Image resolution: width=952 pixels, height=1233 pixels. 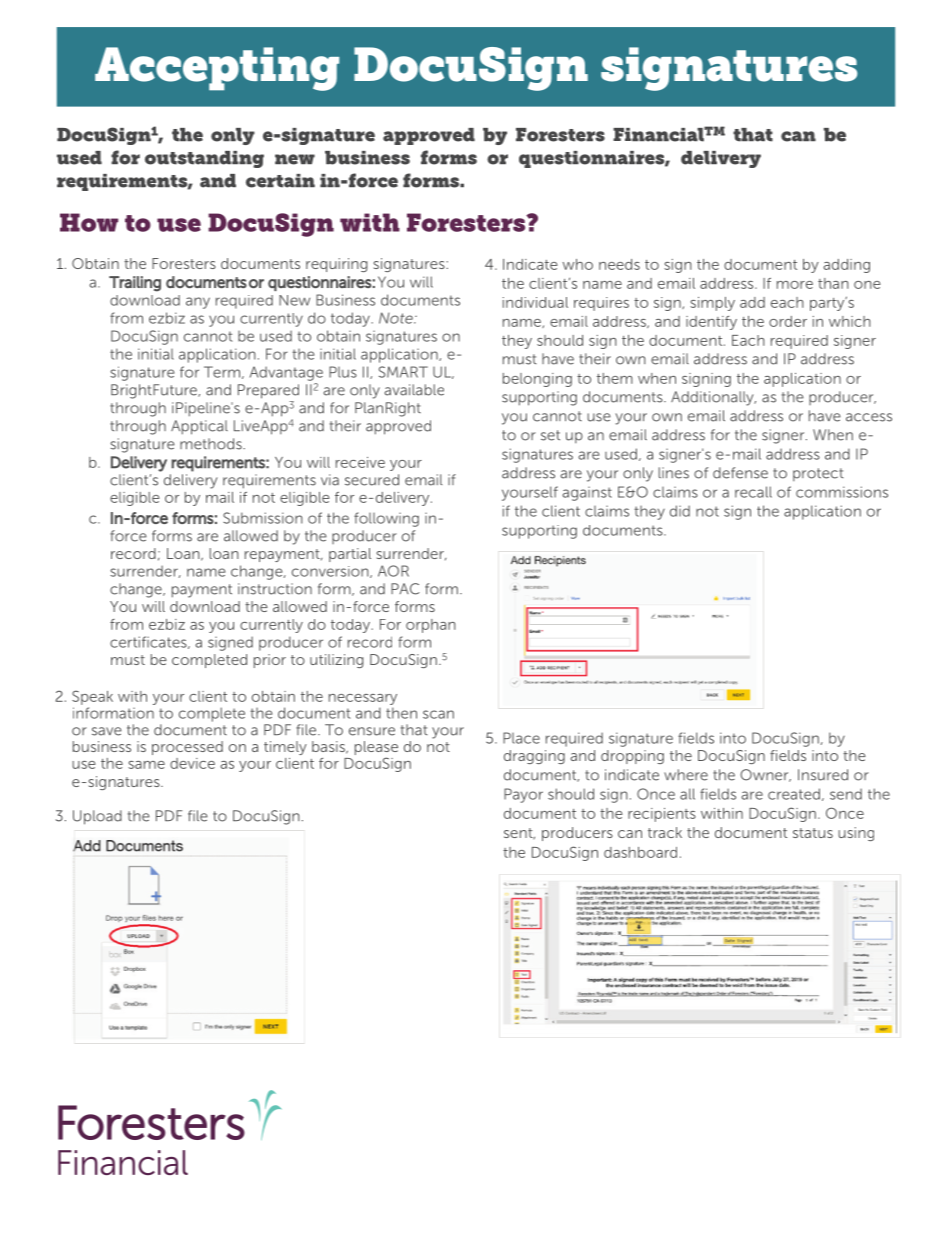 I want to click on defense, so click(x=740, y=473).
